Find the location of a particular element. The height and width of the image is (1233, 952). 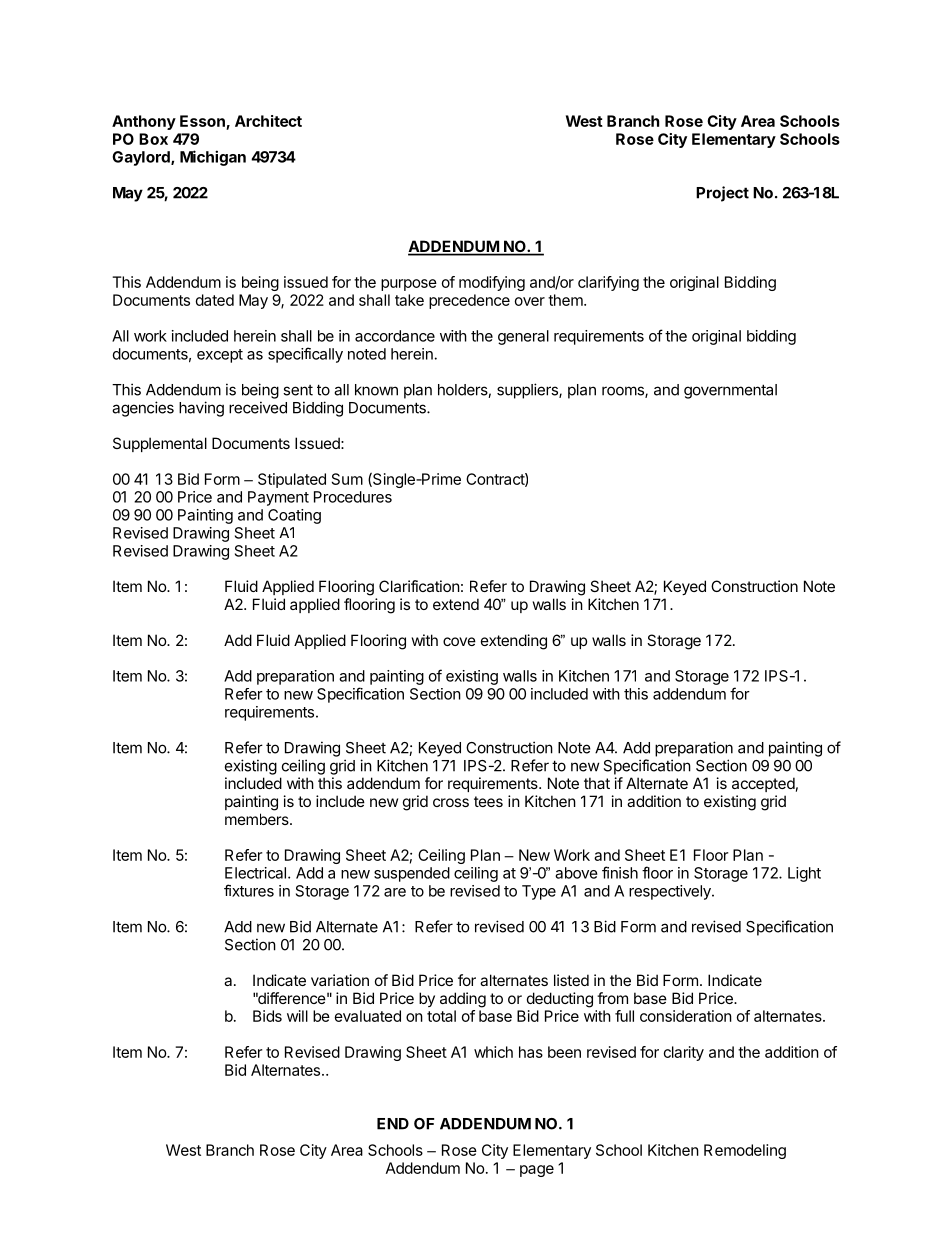

having is located at coordinates (201, 409).
